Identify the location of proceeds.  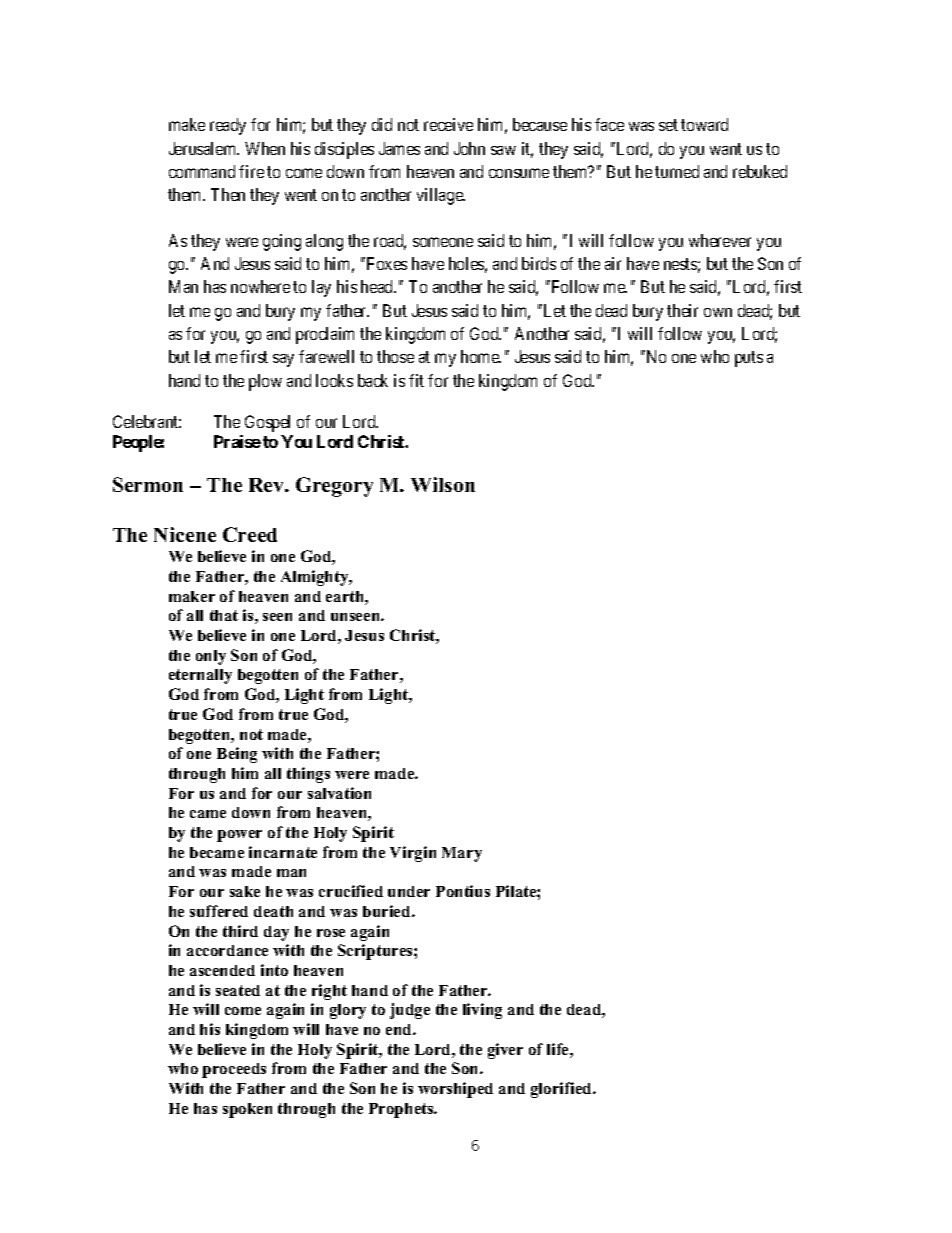
(234, 1070).
